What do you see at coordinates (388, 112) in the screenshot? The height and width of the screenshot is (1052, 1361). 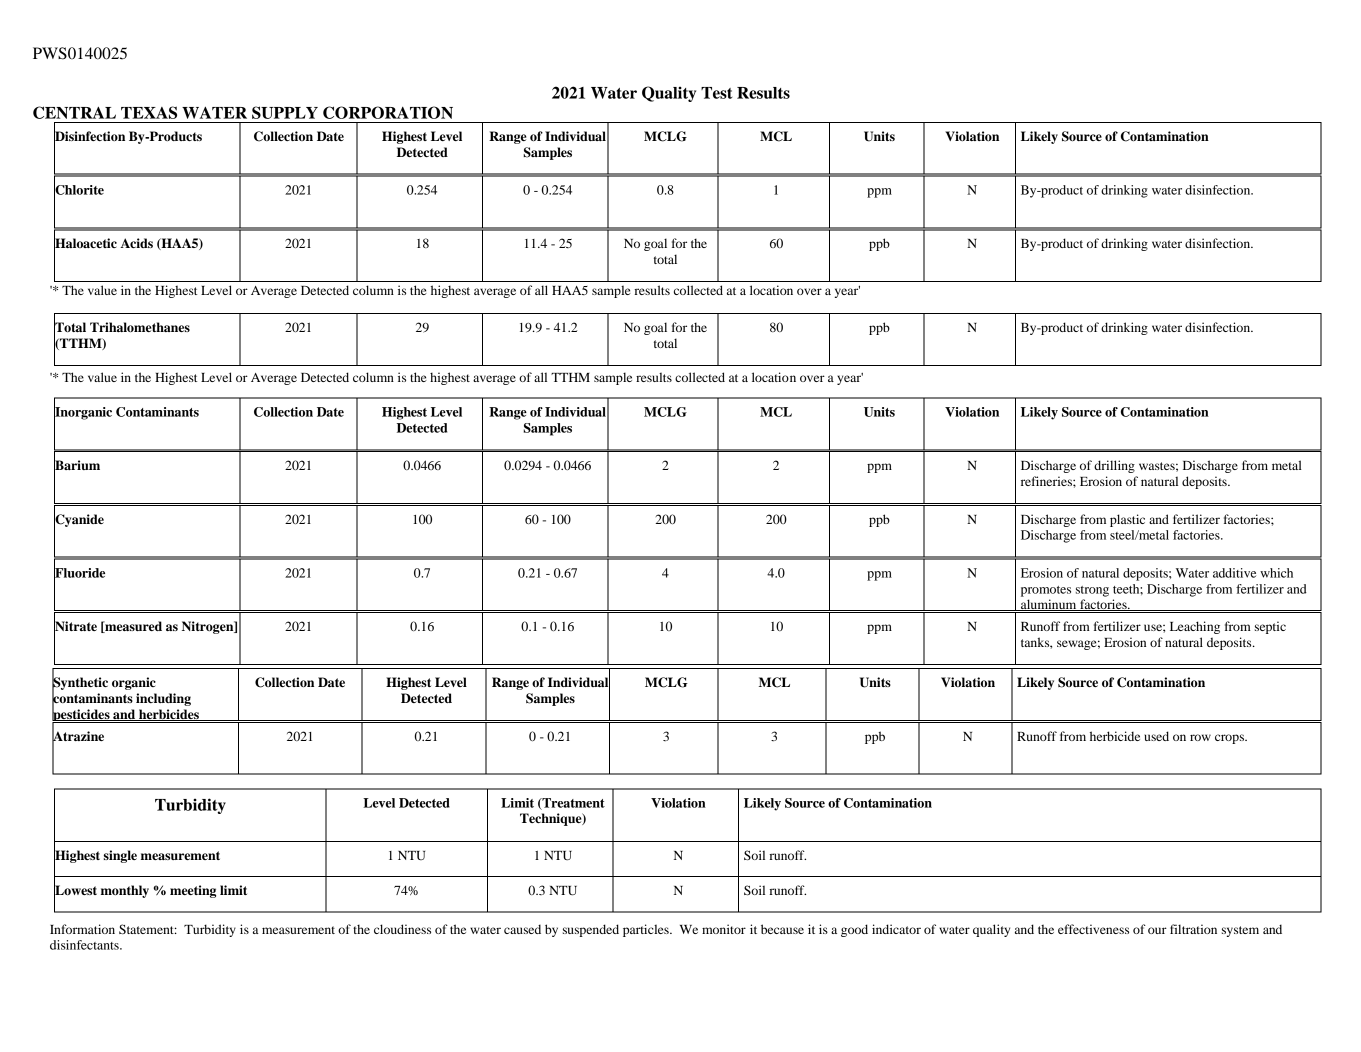 I see `CORPORATION` at bounding box center [388, 112].
